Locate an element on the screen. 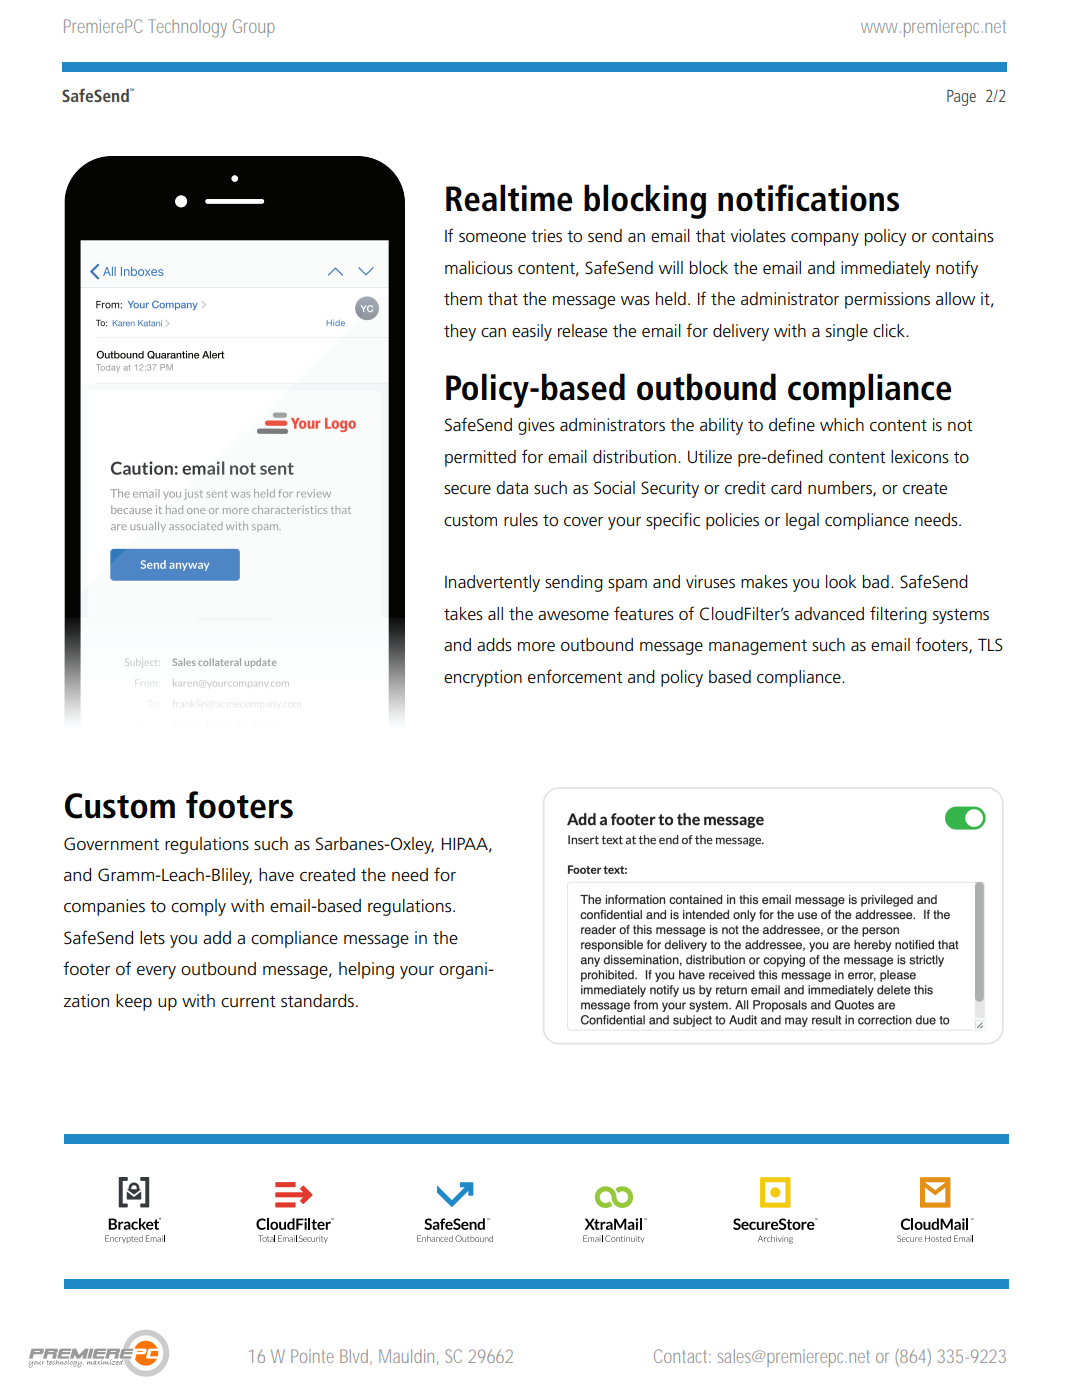 Image resolution: width=1070 pixels, height=1384 pixels. Technology is located at coordinates (188, 28).
